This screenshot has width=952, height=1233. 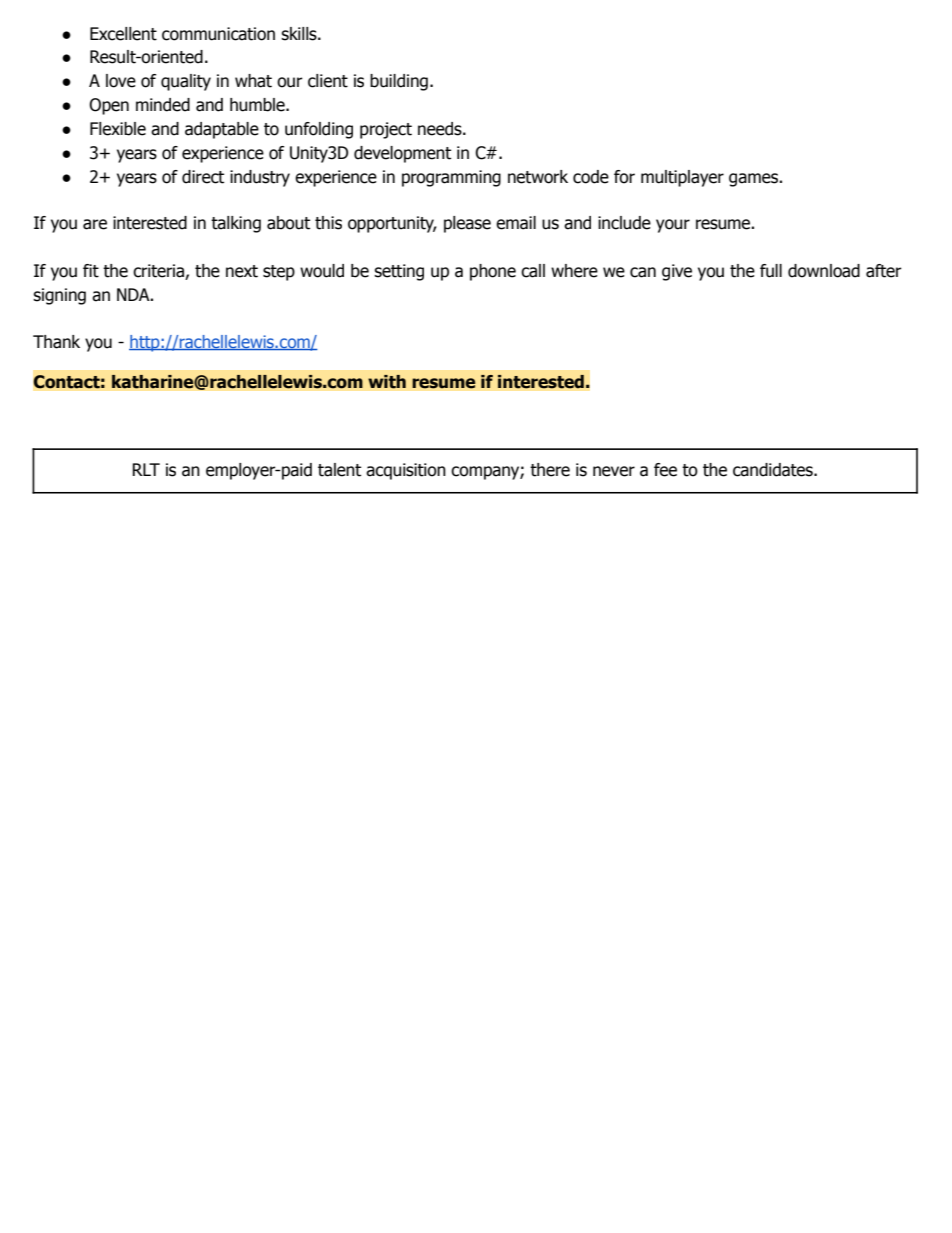 I want to click on games, so click(x=754, y=180).
